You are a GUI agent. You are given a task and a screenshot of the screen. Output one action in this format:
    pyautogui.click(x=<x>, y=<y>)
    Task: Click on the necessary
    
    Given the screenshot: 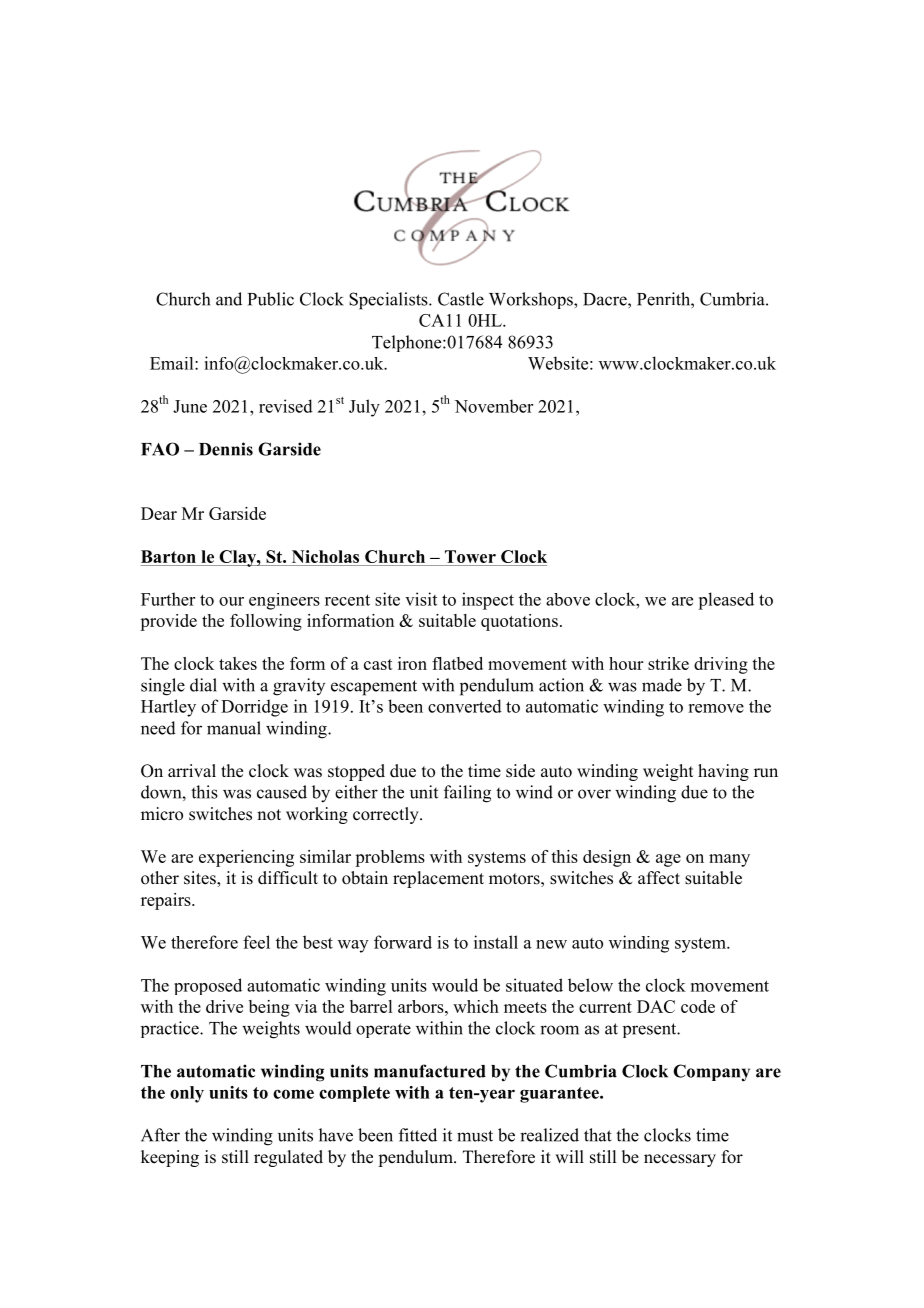 What is the action you would take?
    pyautogui.click(x=680, y=1160)
